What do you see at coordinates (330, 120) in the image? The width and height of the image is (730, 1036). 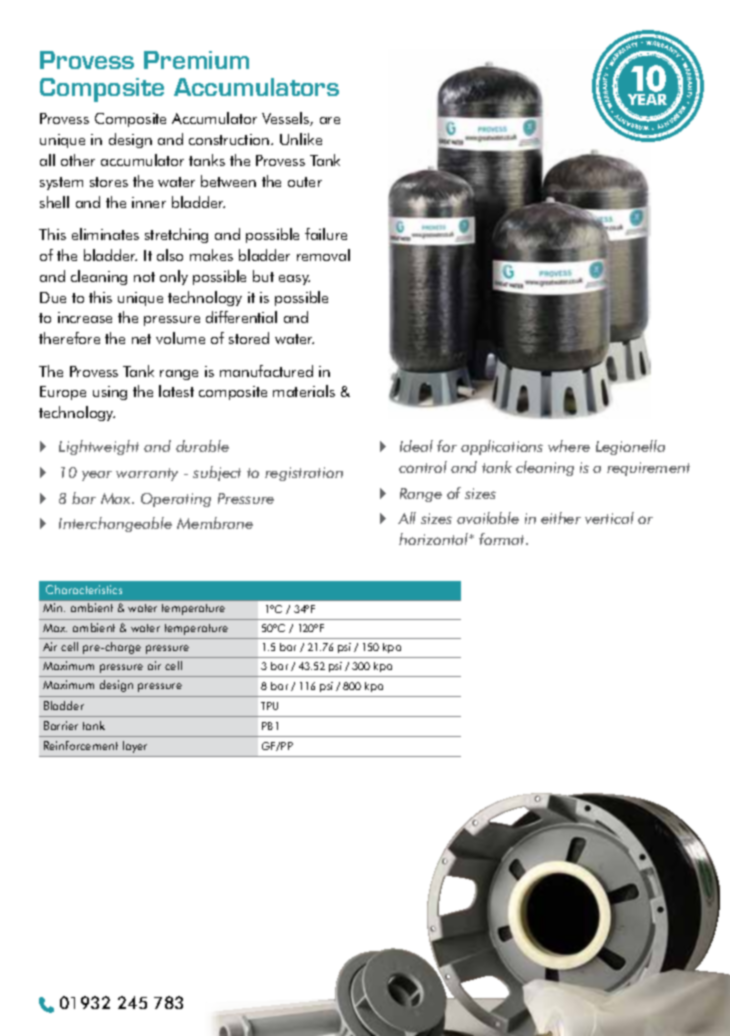 I see `are` at bounding box center [330, 120].
